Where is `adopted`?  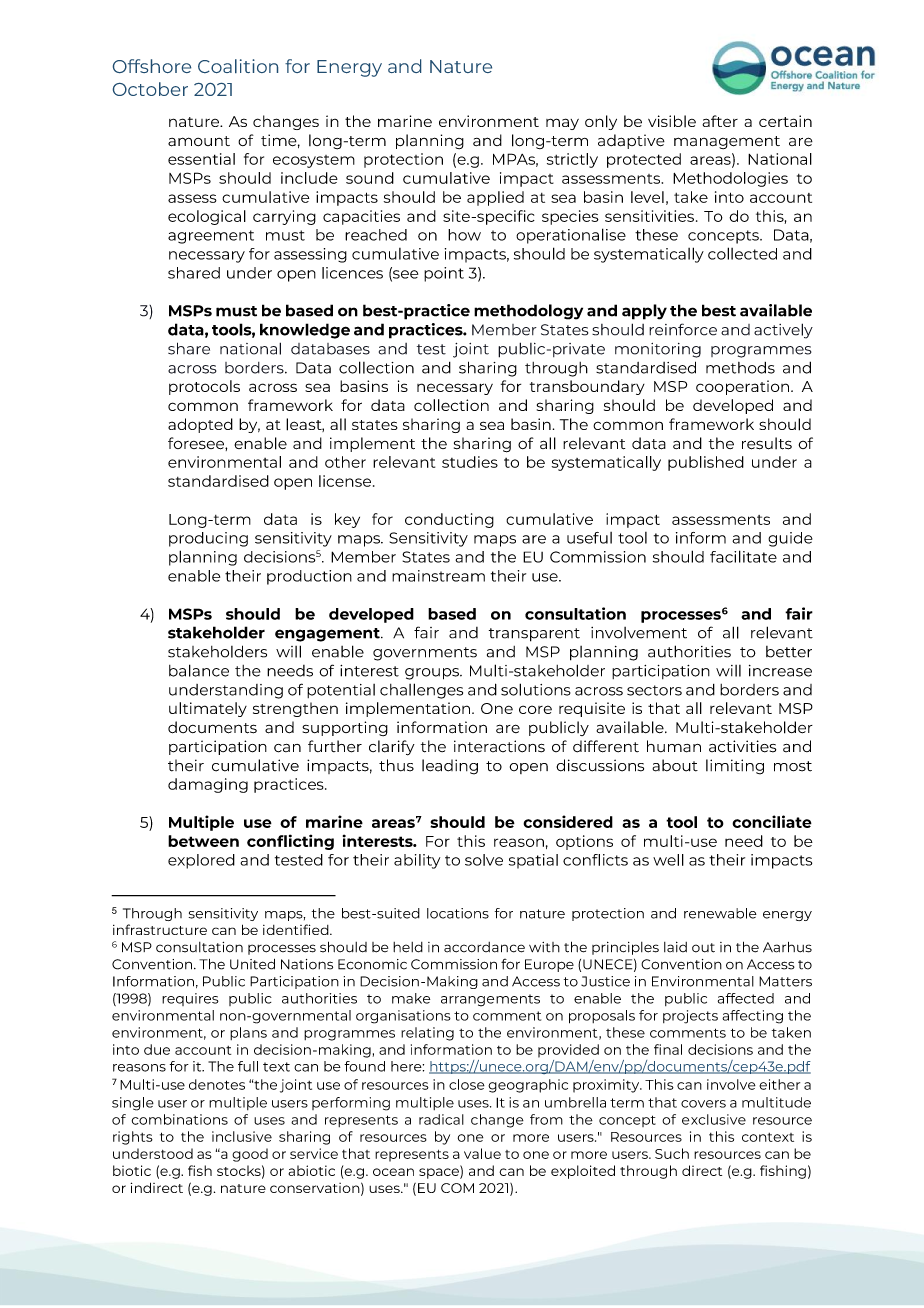
adopted is located at coordinates (200, 425).
